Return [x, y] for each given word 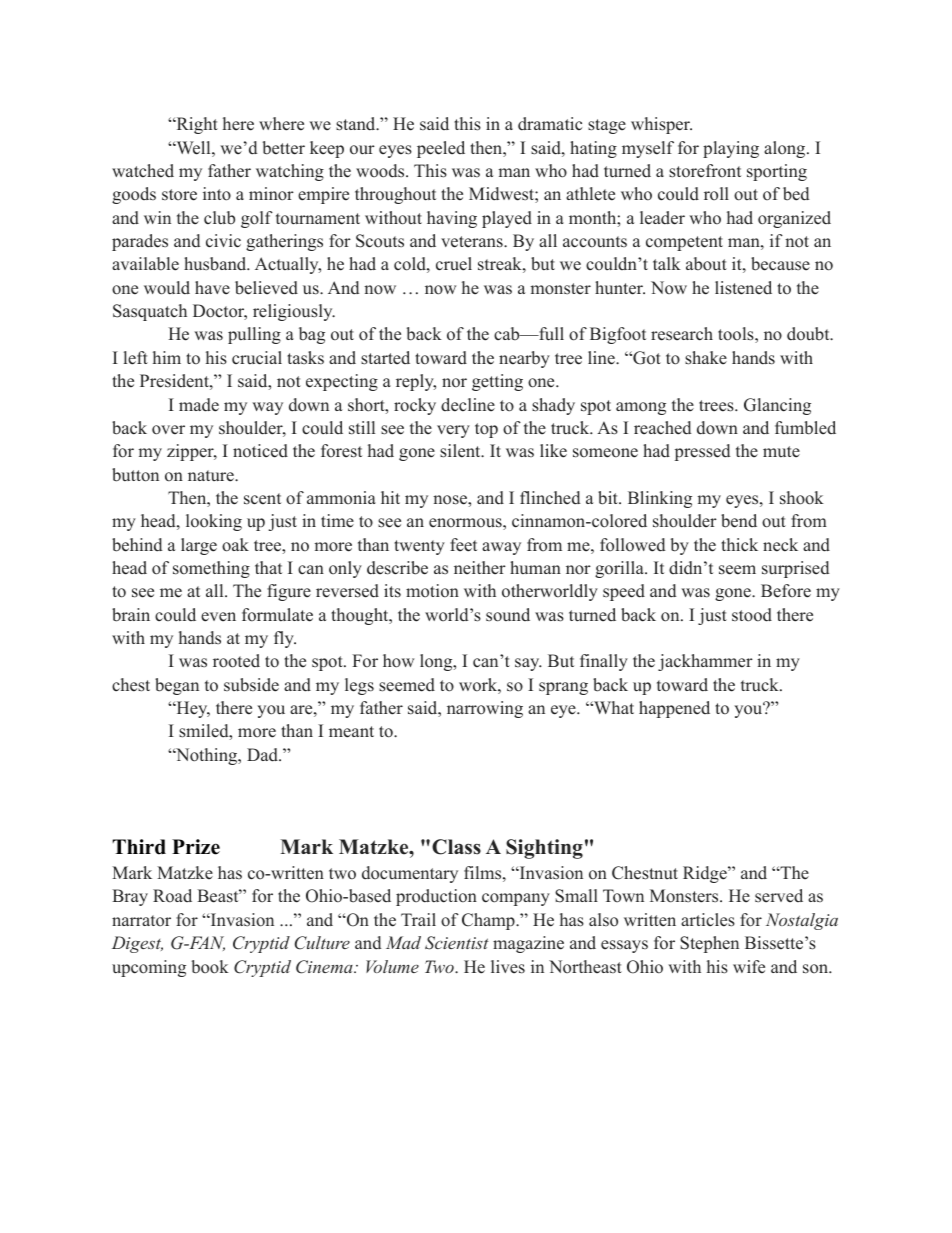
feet [463, 545]
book [210, 967]
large [199, 546]
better [283, 148]
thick [739, 544]
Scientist [457, 943]
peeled [441, 149]
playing [731, 149]
